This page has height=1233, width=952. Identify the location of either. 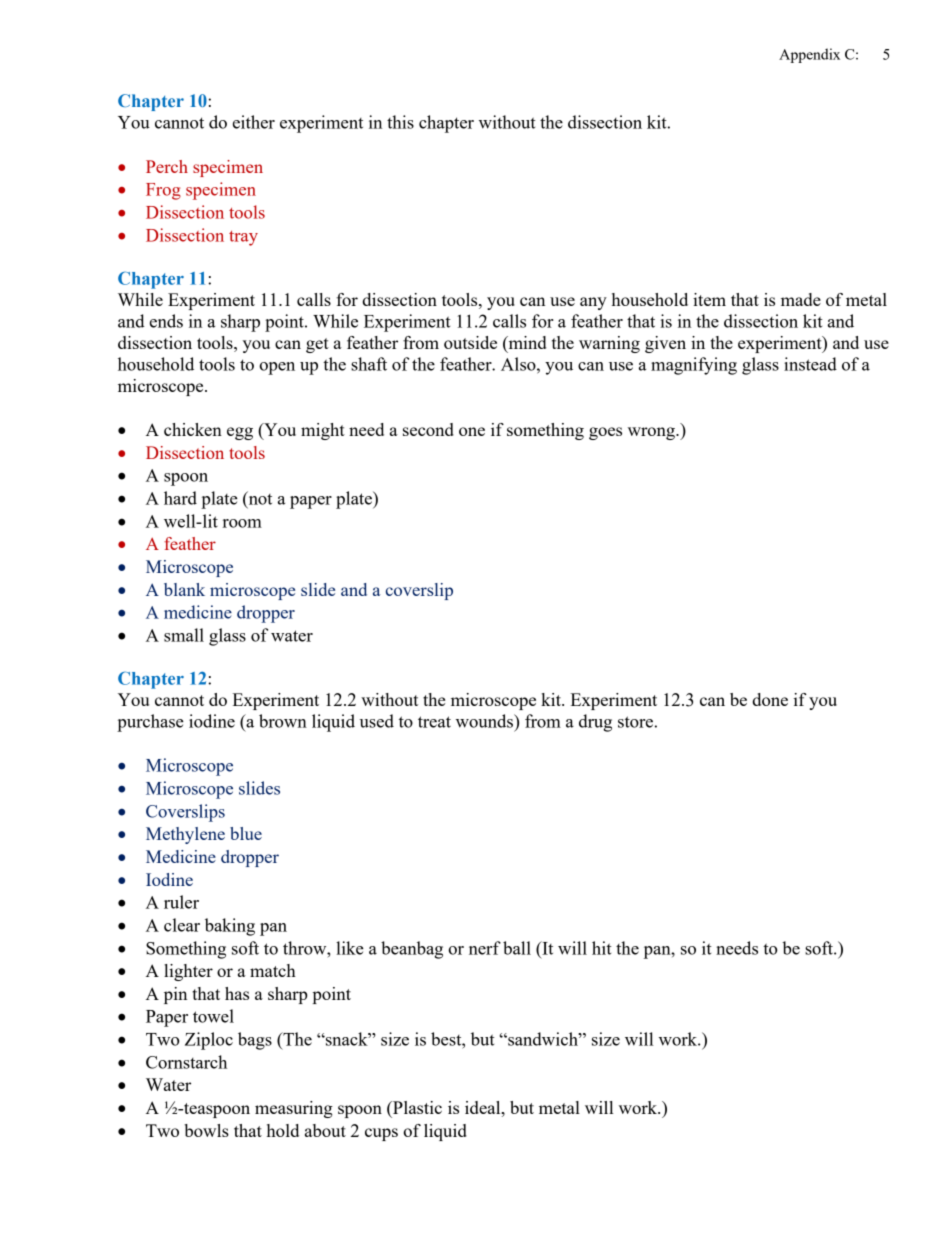
(254, 122).
